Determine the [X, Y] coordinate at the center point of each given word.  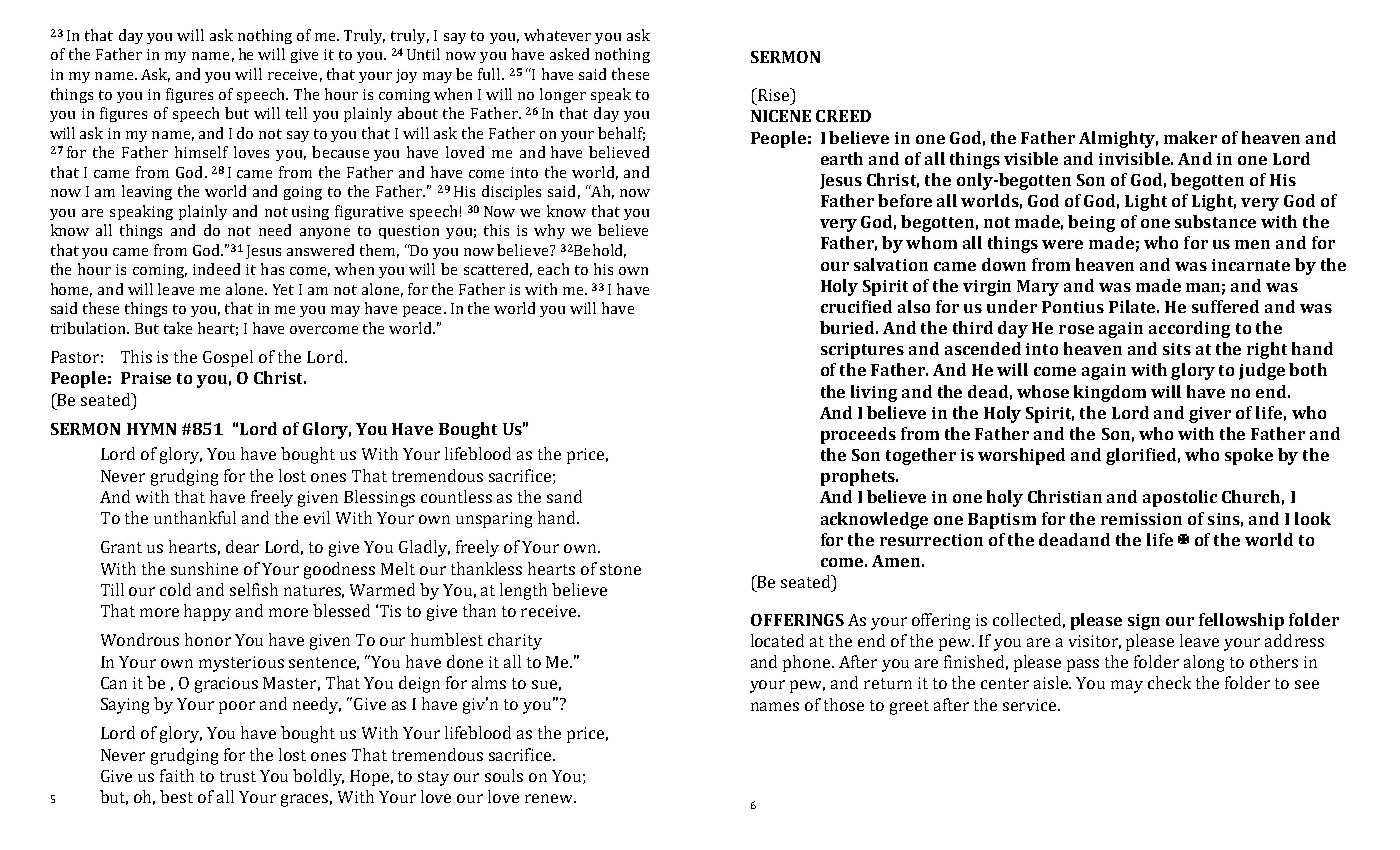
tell [296, 113]
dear [242, 546]
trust [238, 776]
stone [620, 569]
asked [569, 54]
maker [1190, 137]
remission [1141, 519]
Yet [283, 289]
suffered [1225, 306]
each [553, 269]
